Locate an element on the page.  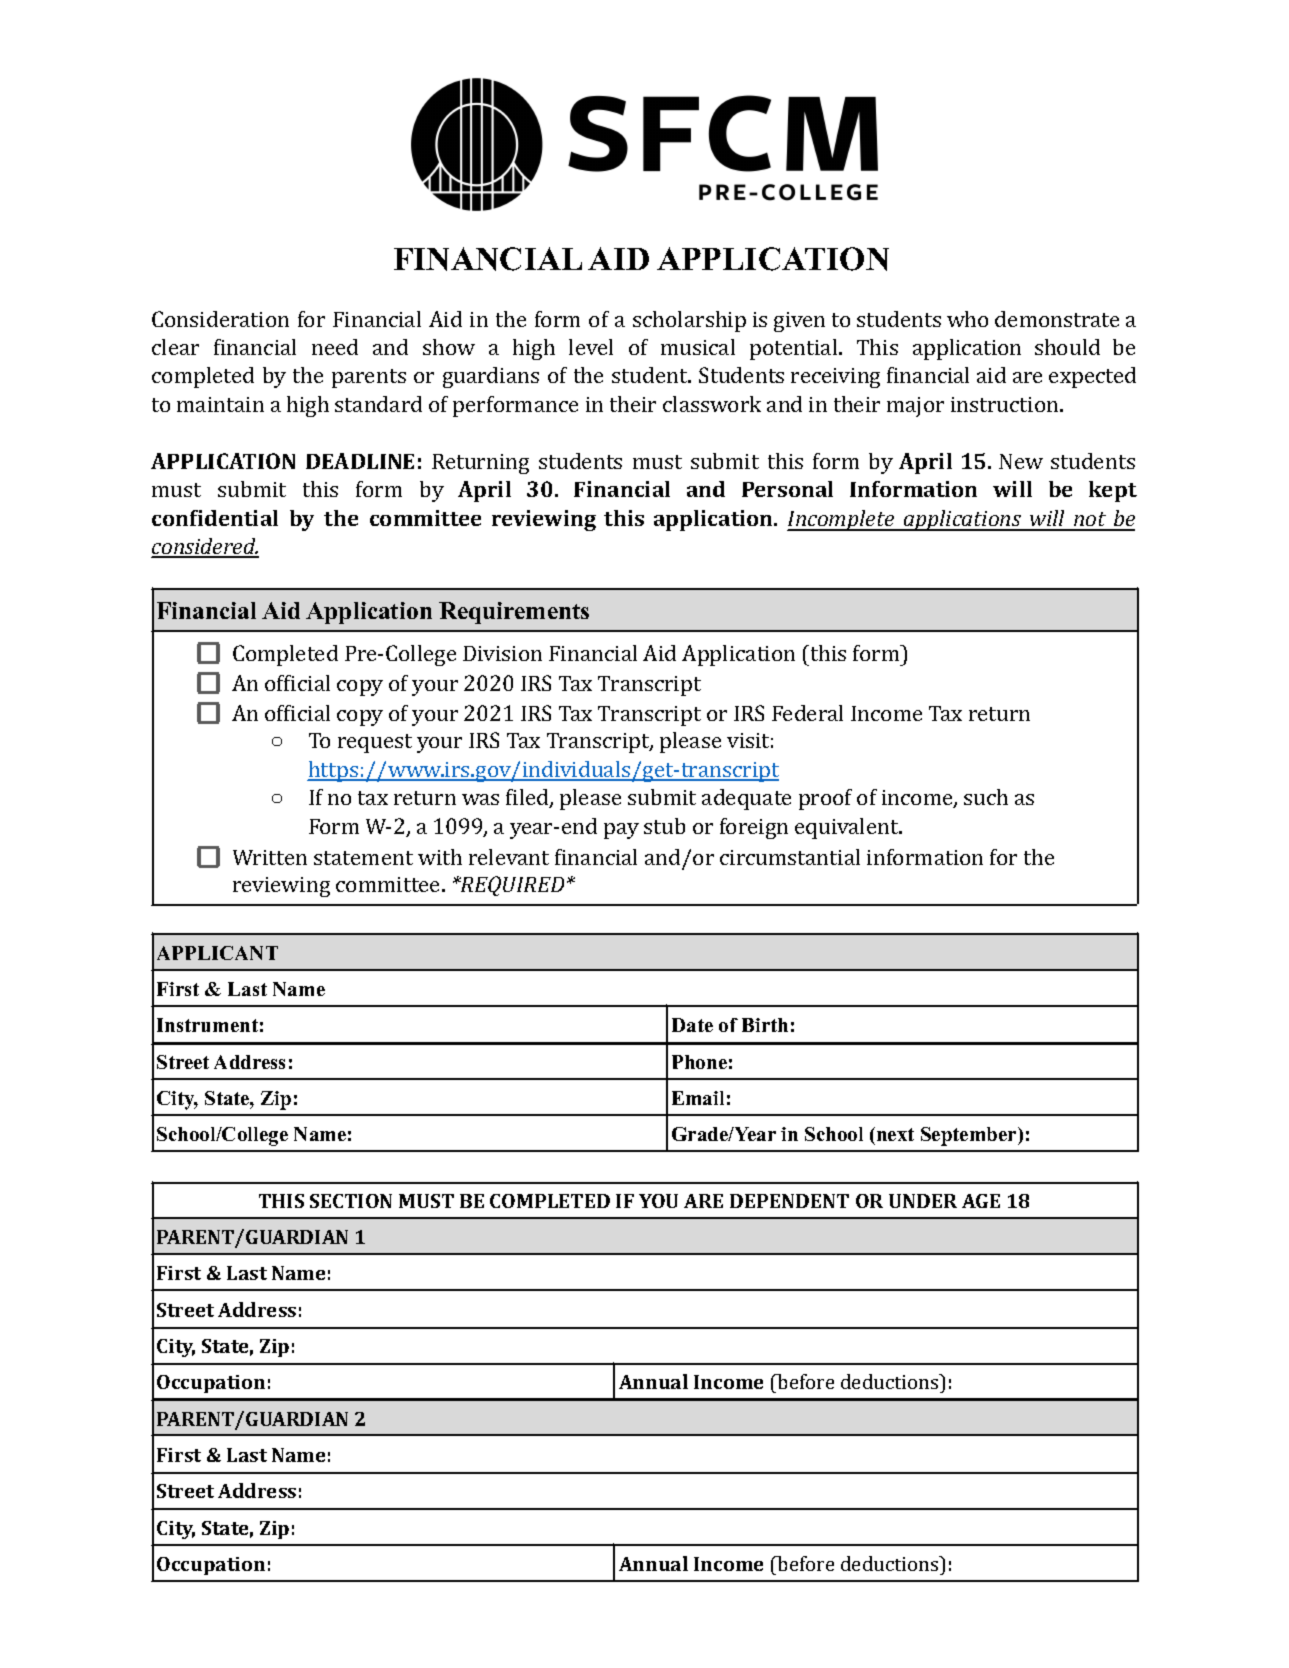
adequate is located at coordinates (746, 799).
